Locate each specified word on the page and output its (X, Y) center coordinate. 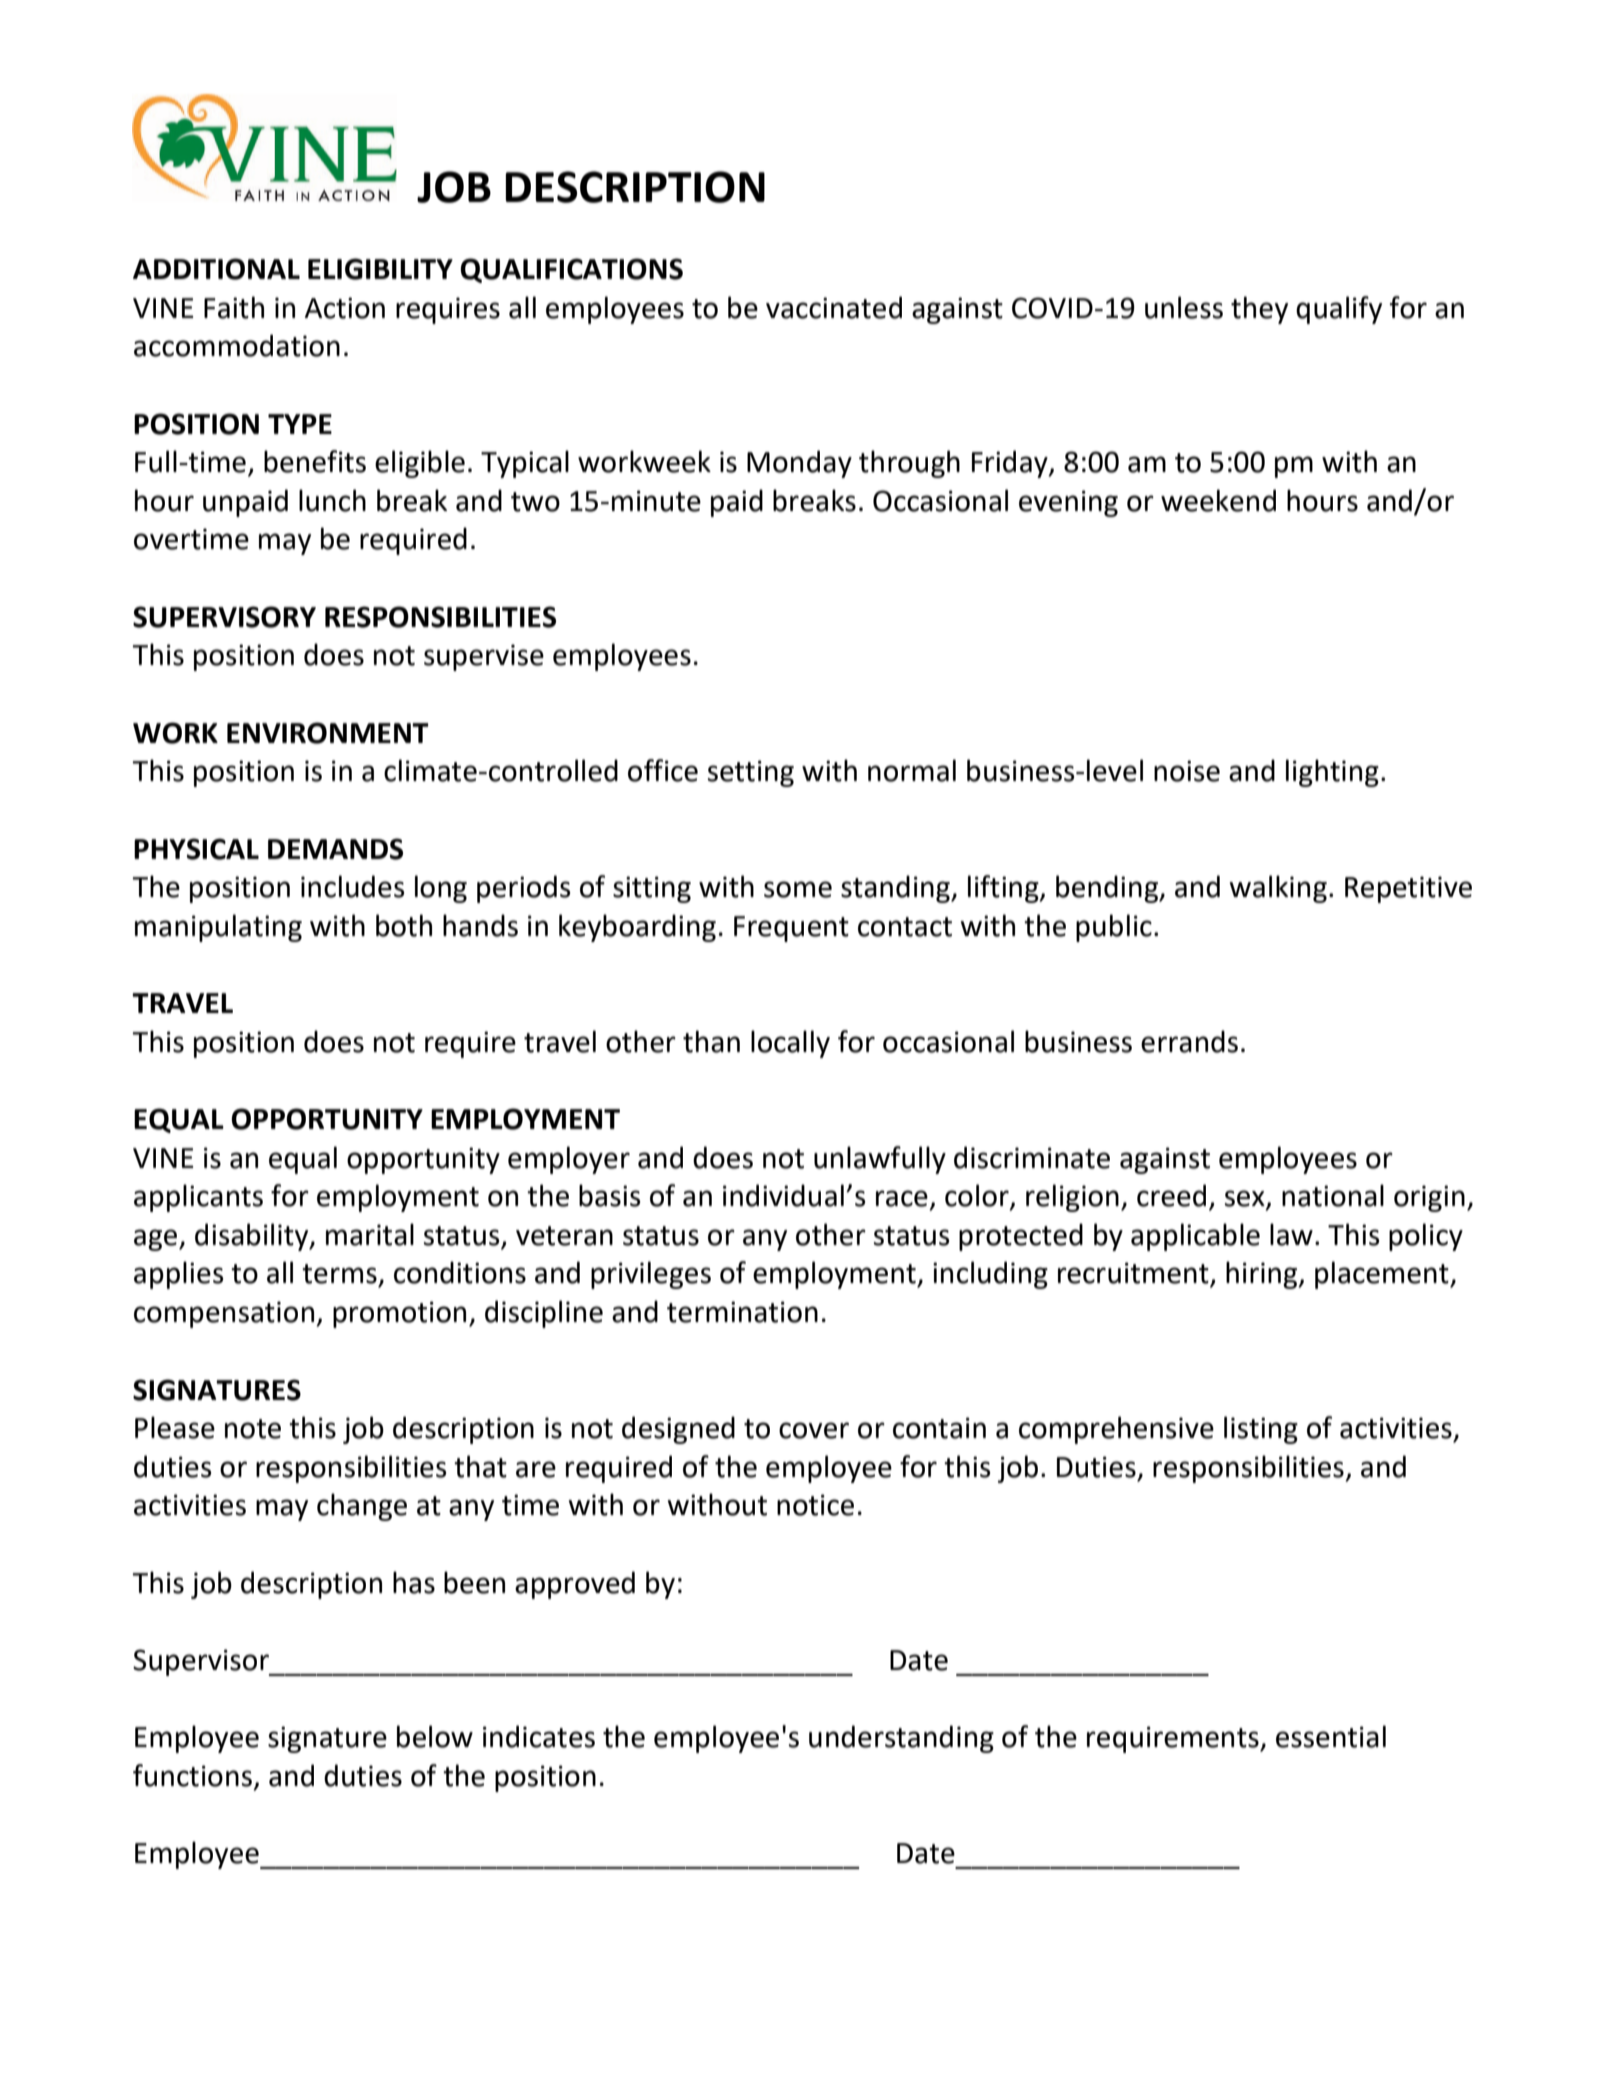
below (435, 1736)
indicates (539, 1736)
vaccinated (834, 307)
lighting (1332, 773)
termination (742, 1312)
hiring (1263, 1275)
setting (751, 773)
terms (339, 1274)
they (1259, 310)
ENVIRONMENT (328, 733)
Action (345, 308)
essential (1331, 1736)
